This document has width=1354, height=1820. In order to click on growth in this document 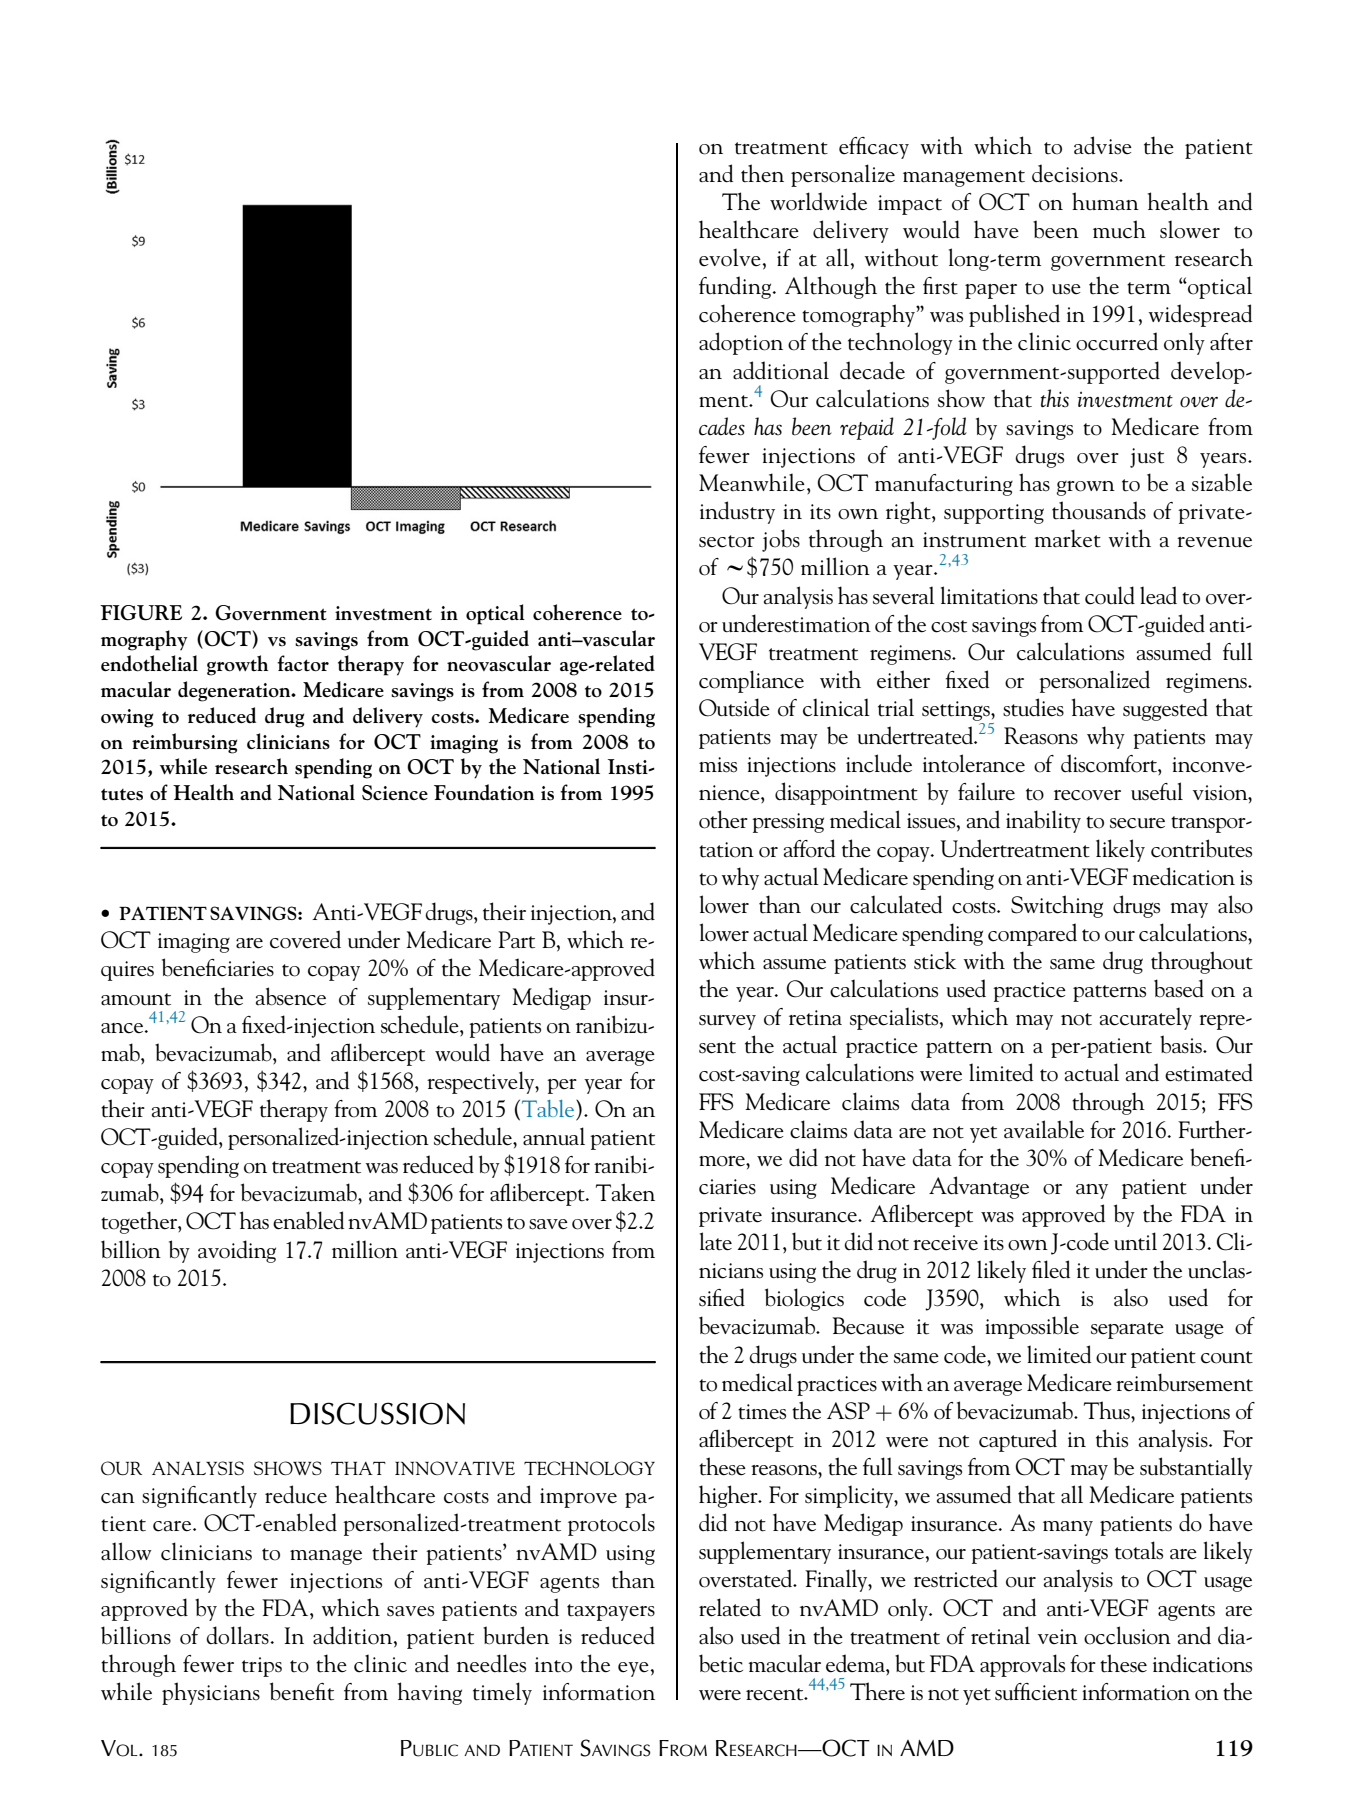, I will do `click(237, 665)`.
